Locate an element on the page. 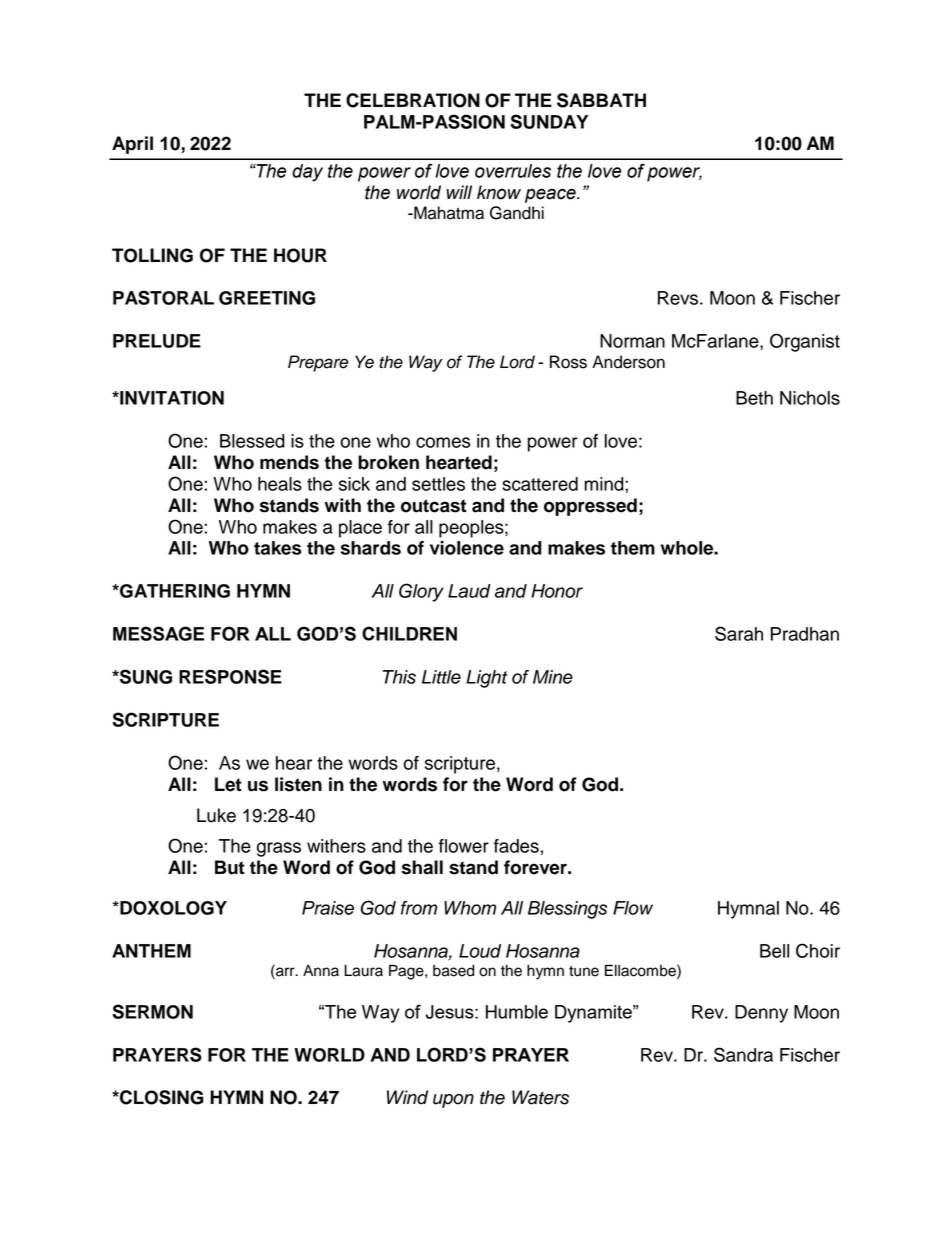 This document has height=1233, width=952. SABBATH is located at coordinates (601, 100).
